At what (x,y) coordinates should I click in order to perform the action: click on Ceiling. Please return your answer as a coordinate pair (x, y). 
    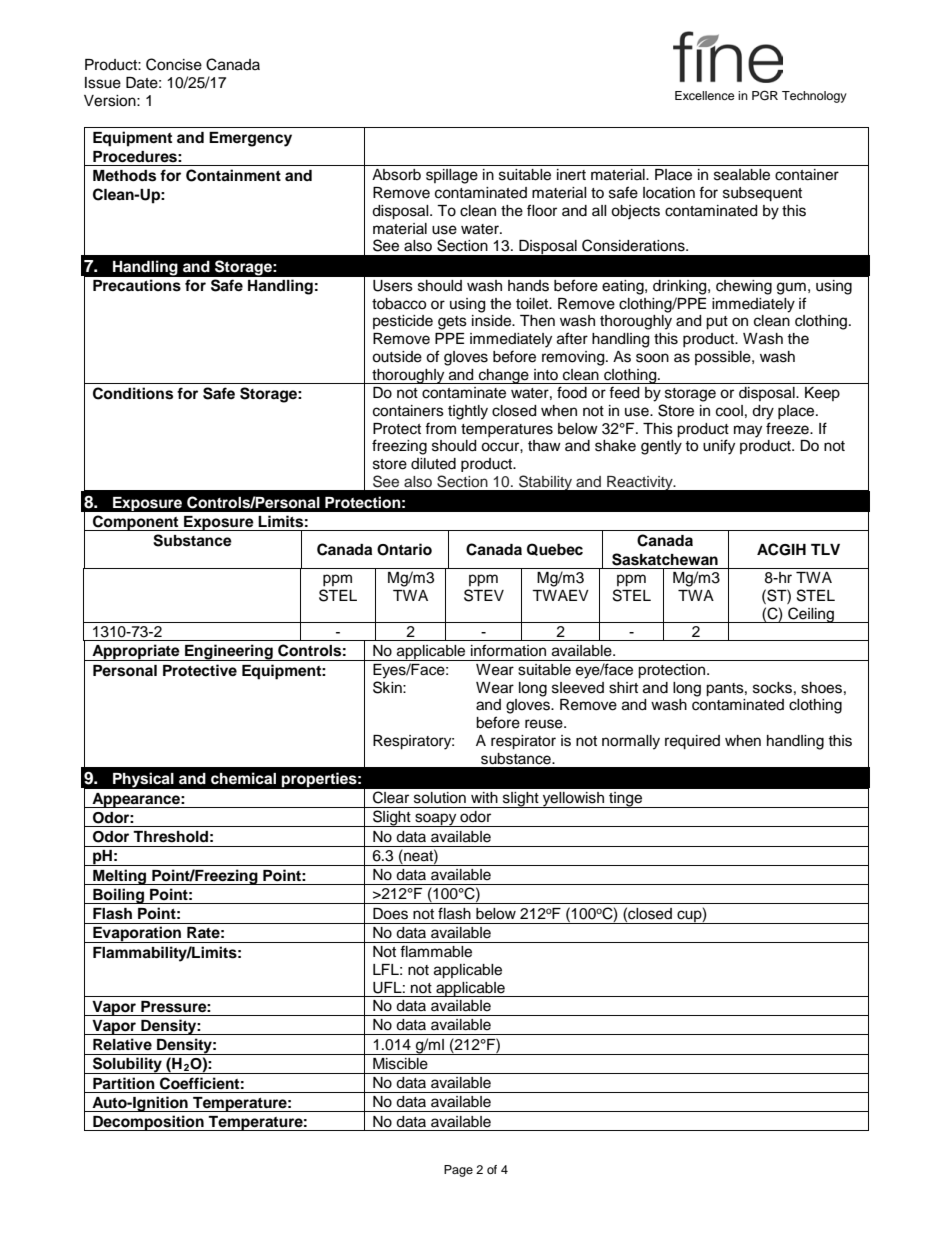
    Looking at the image, I should click on (811, 615).
